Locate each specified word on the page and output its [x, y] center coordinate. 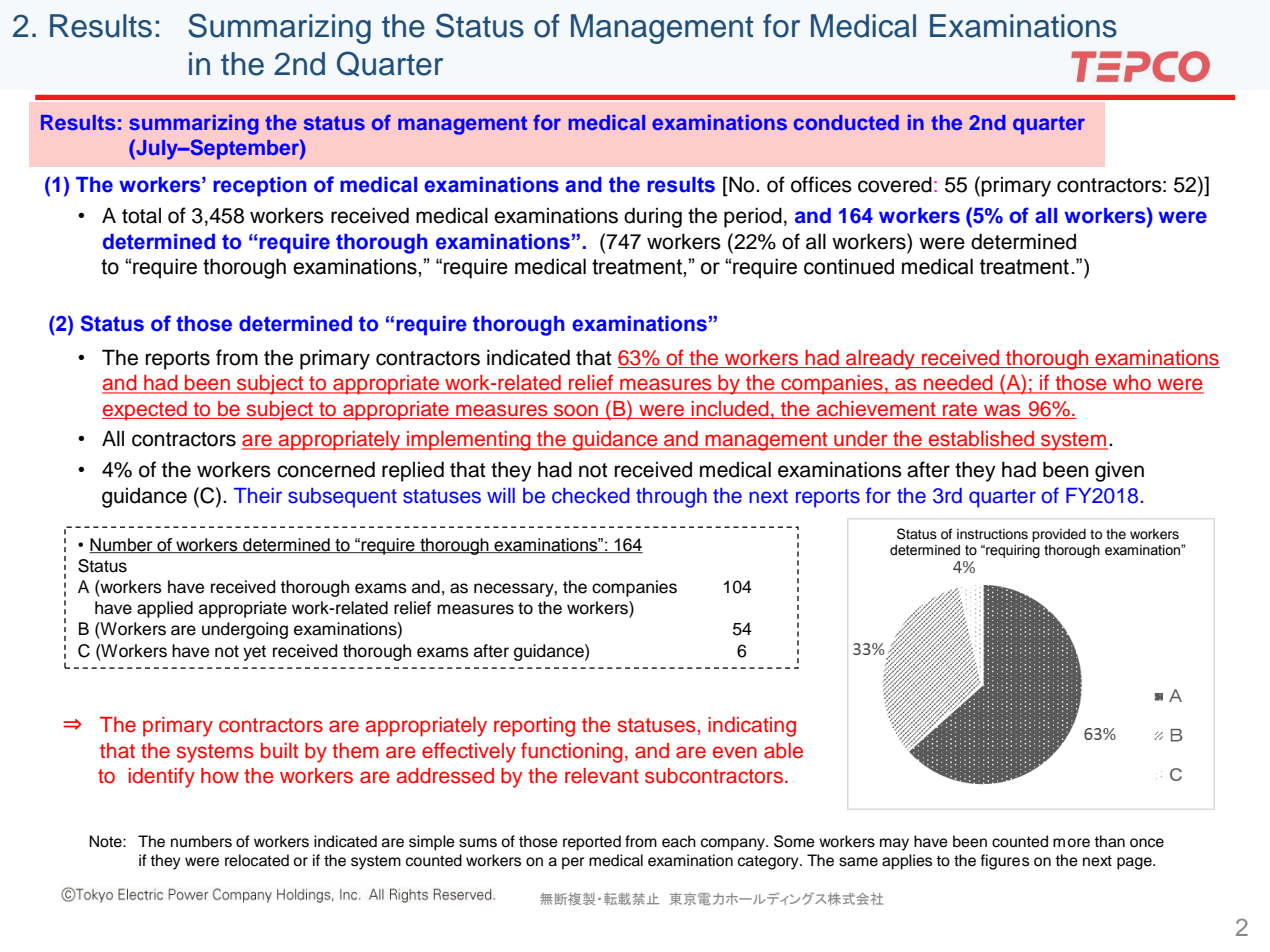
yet [254, 653]
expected [145, 411]
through [671, 498]
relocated [257, 860]
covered [895, 184]
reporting [534, 727]
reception [259, 187]
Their [258, 496]
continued [849, 266]
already [880, 360]
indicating [752, 727]
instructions [992, 534]
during [653, 217]
